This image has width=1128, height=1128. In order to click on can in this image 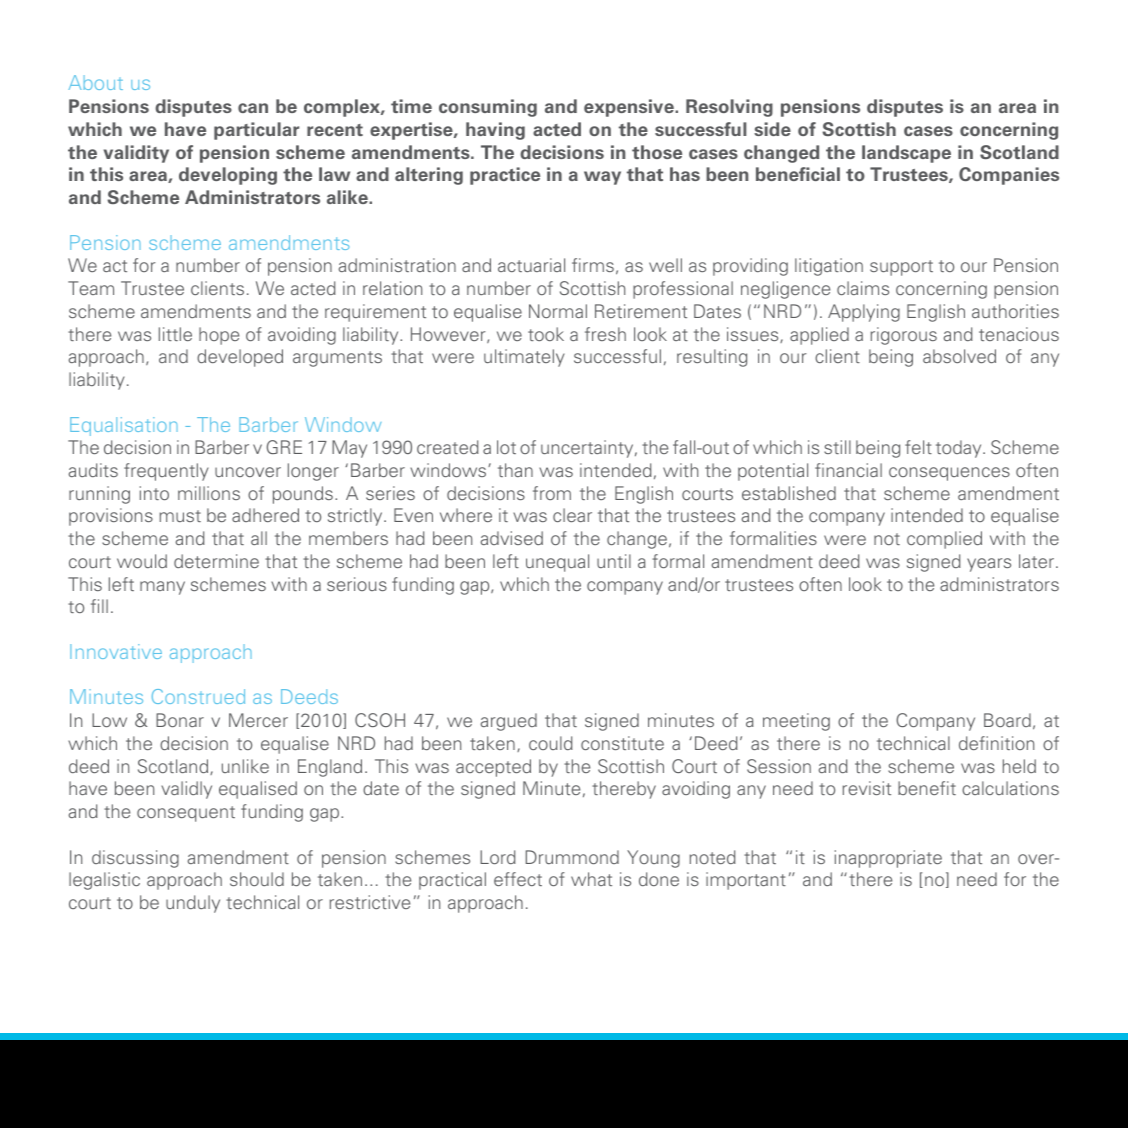, I will do `click(253, 108)`.
